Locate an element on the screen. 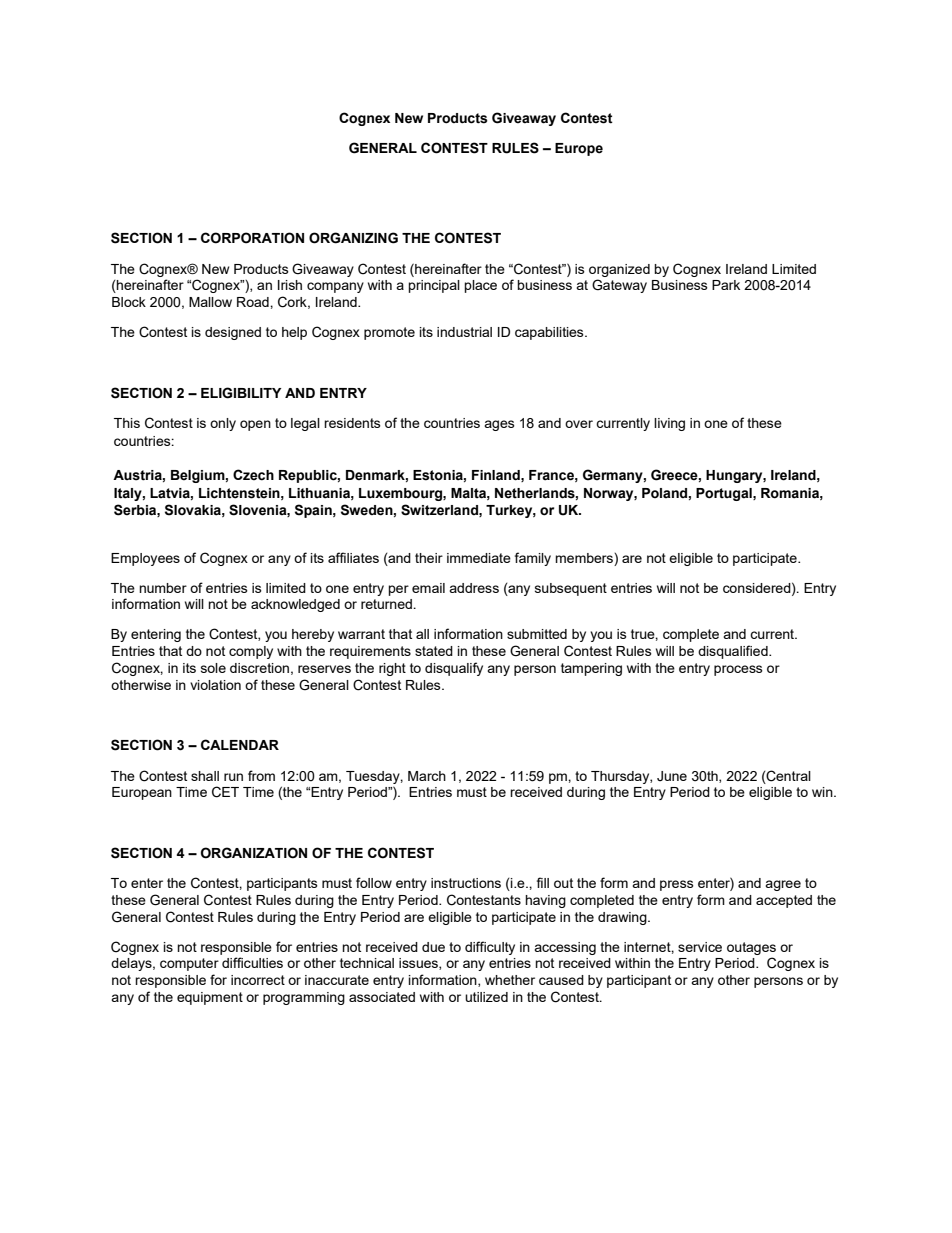 The width and height of the screenshot is (952, 1233). June is located at coordinates (672, 776).
